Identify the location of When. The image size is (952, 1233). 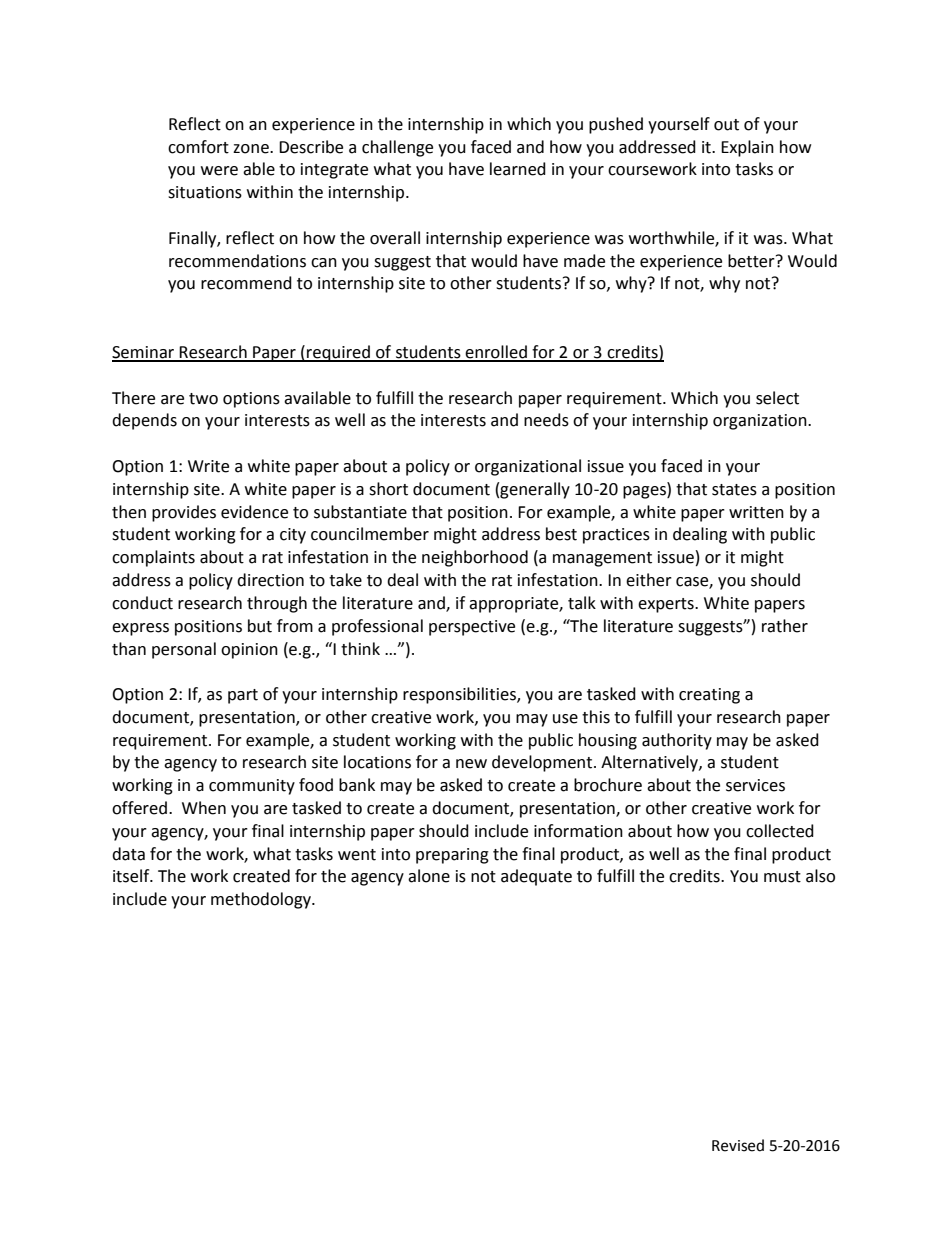
(204, 808).
